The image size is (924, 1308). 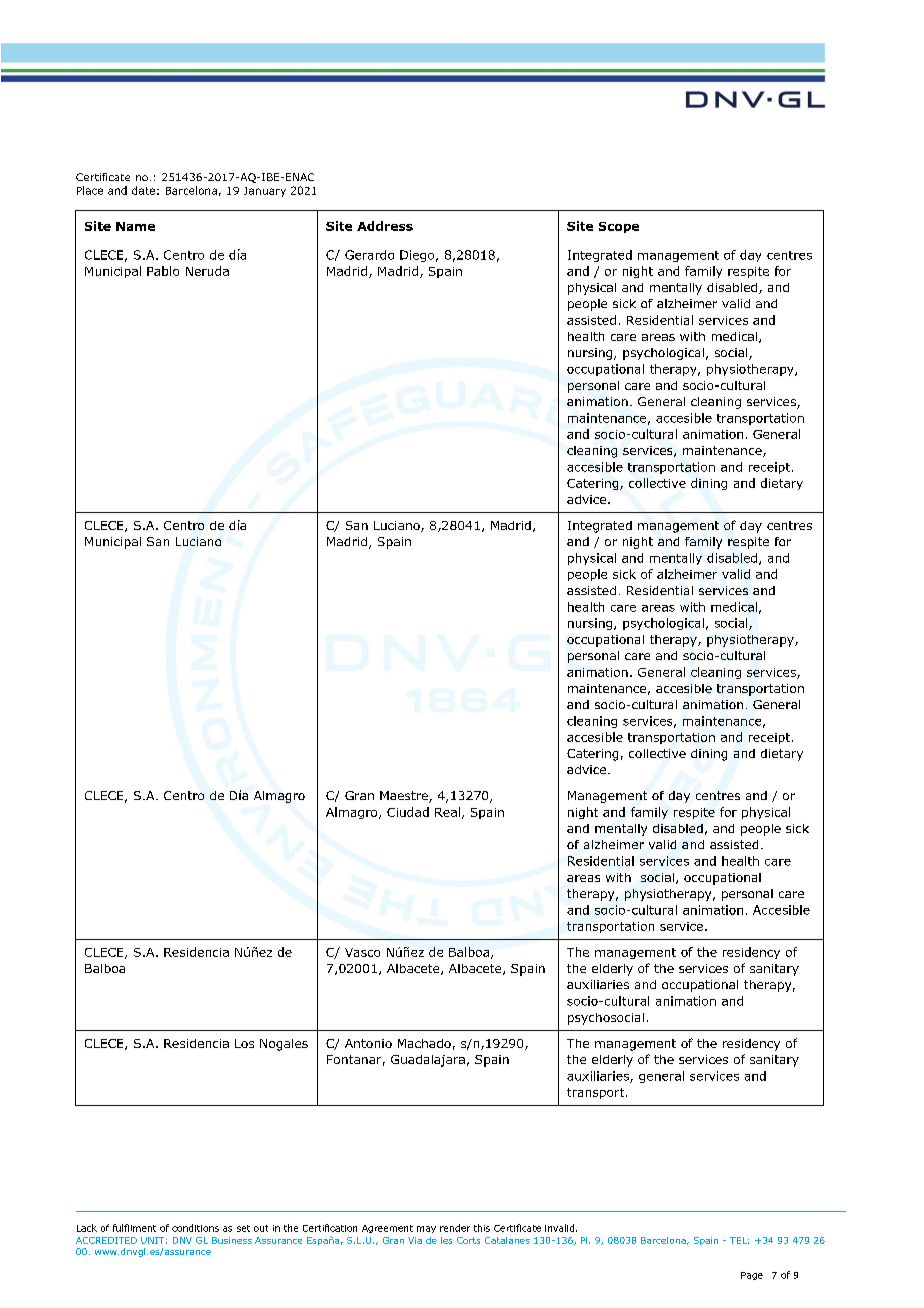 What do you see at coordinates (447, 812) in the screenshot?
I see `Real` at bounding box center [447, 812].
